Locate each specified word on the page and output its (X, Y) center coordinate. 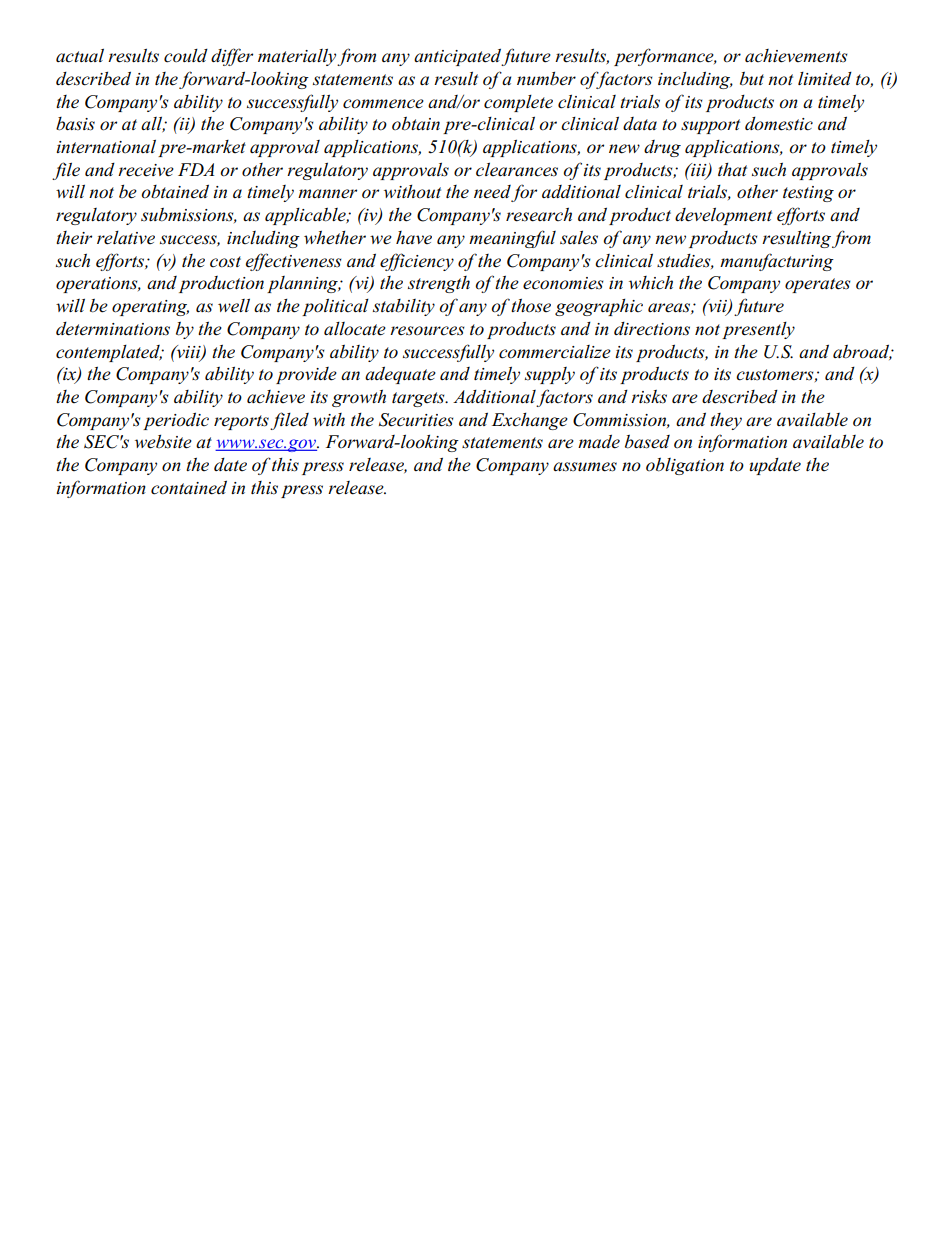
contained (189, 487)
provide (306, 375)
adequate (400, 375)
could (186, 56)
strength (439, 284)
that (732, 169)
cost (225, 262)
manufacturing (777, 262)
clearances (517, 169)
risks (649, 397)
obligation (685, 466)
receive (146, 170)
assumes (585, 467)
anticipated (458, 57)
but (752, 79)
